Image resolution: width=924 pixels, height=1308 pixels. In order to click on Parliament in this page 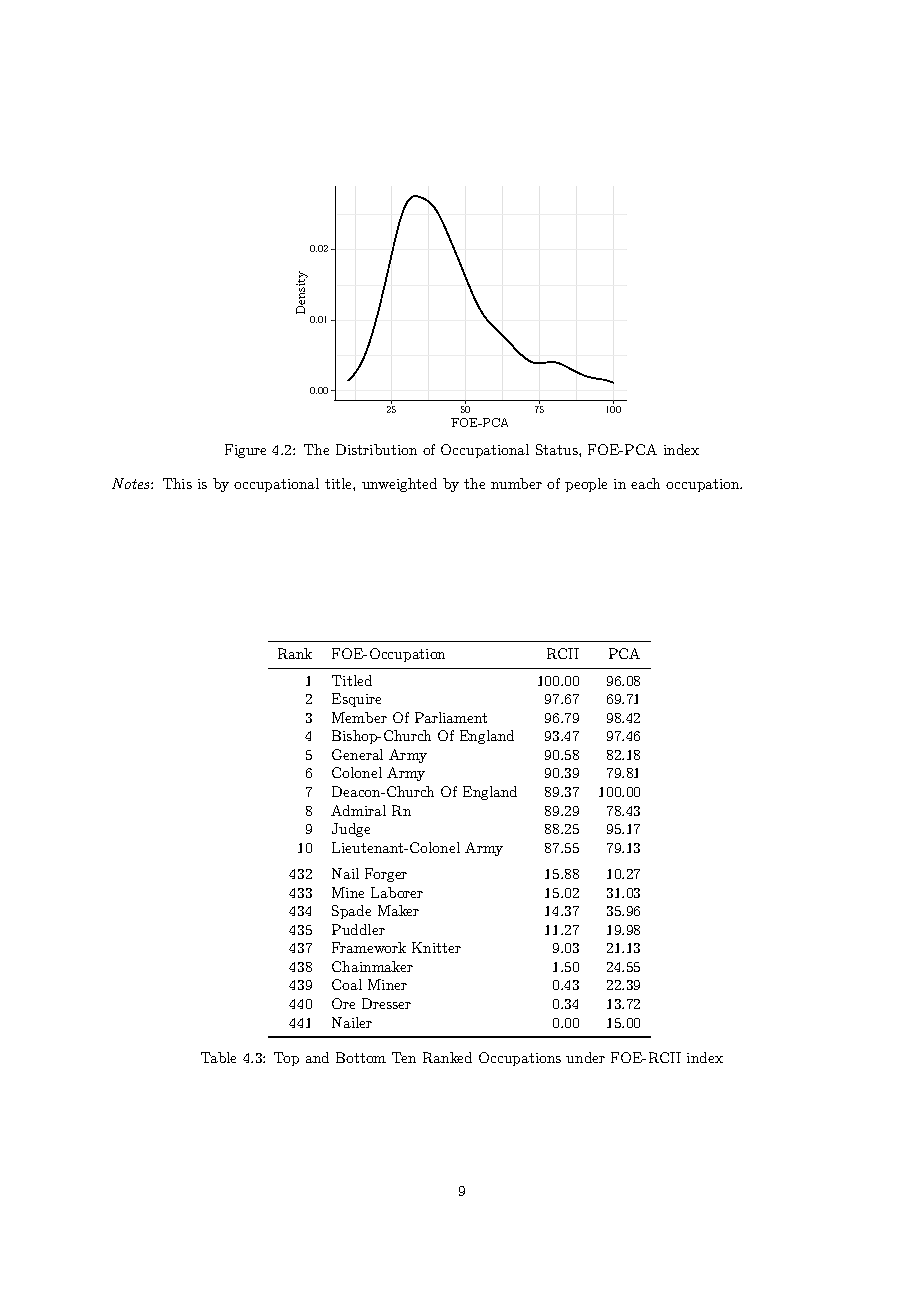, I will do `click(451, 717)`.
